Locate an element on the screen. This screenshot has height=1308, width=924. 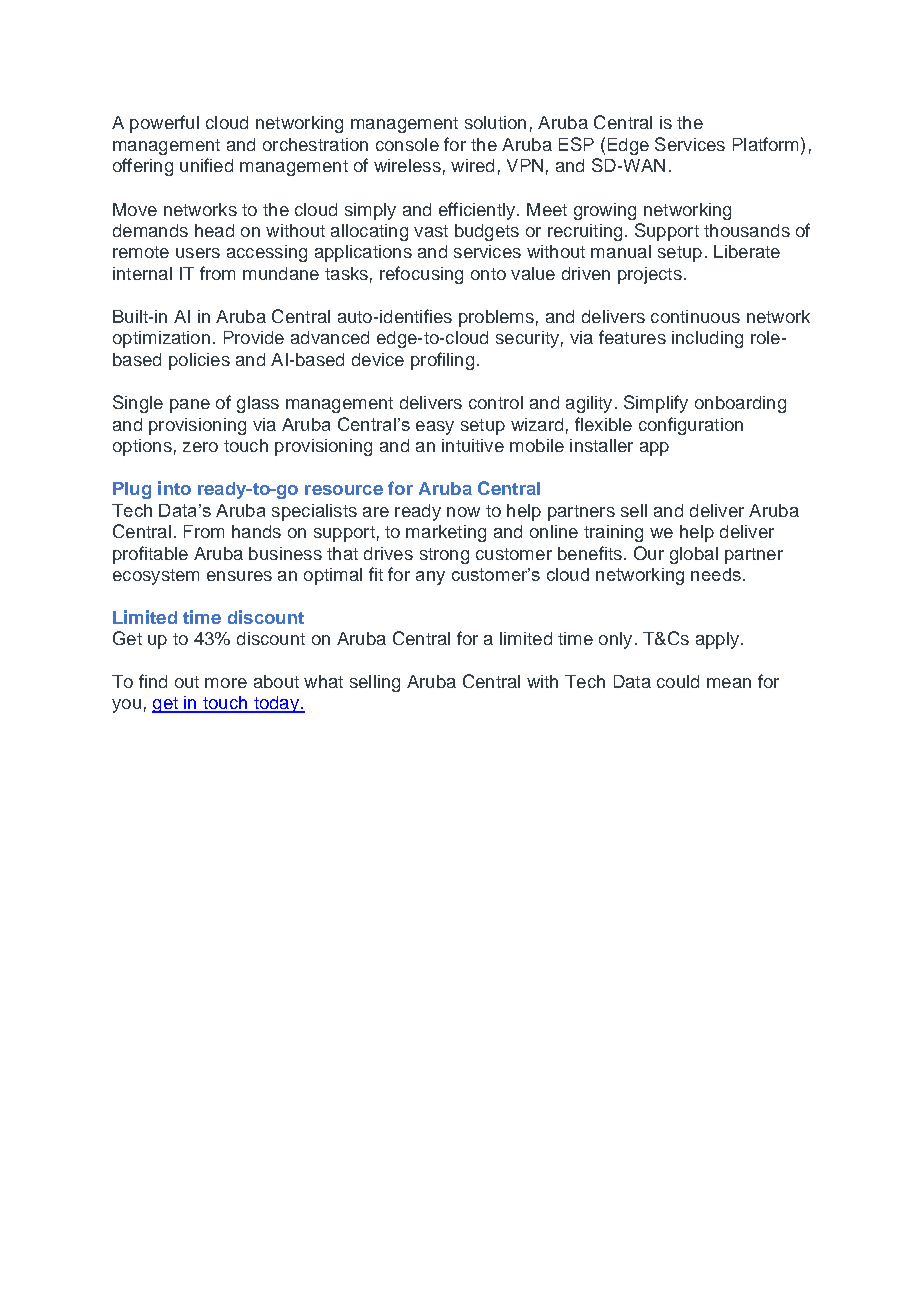
training is located at coordinates (613, 533).
